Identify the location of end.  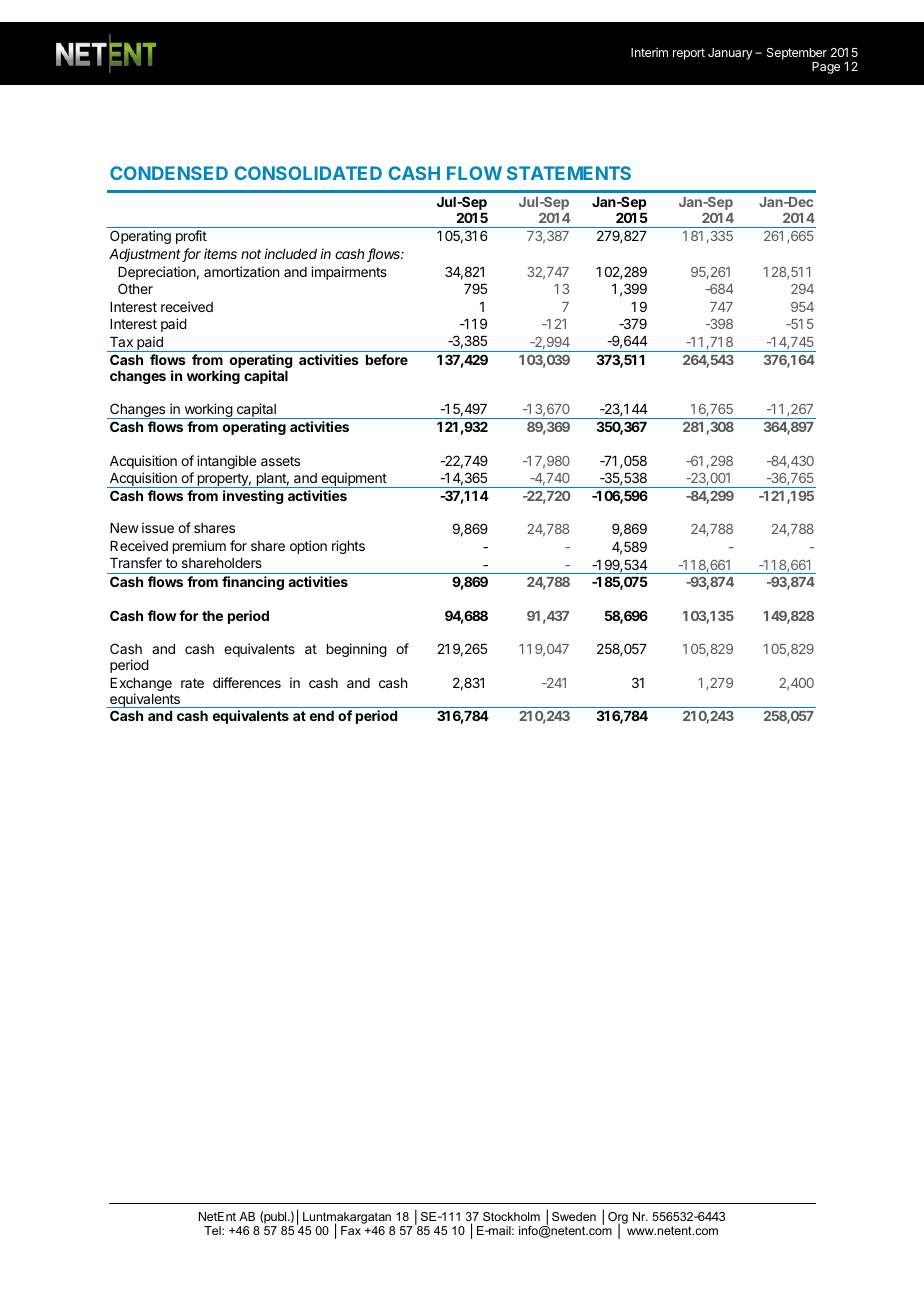
(322, 716).
